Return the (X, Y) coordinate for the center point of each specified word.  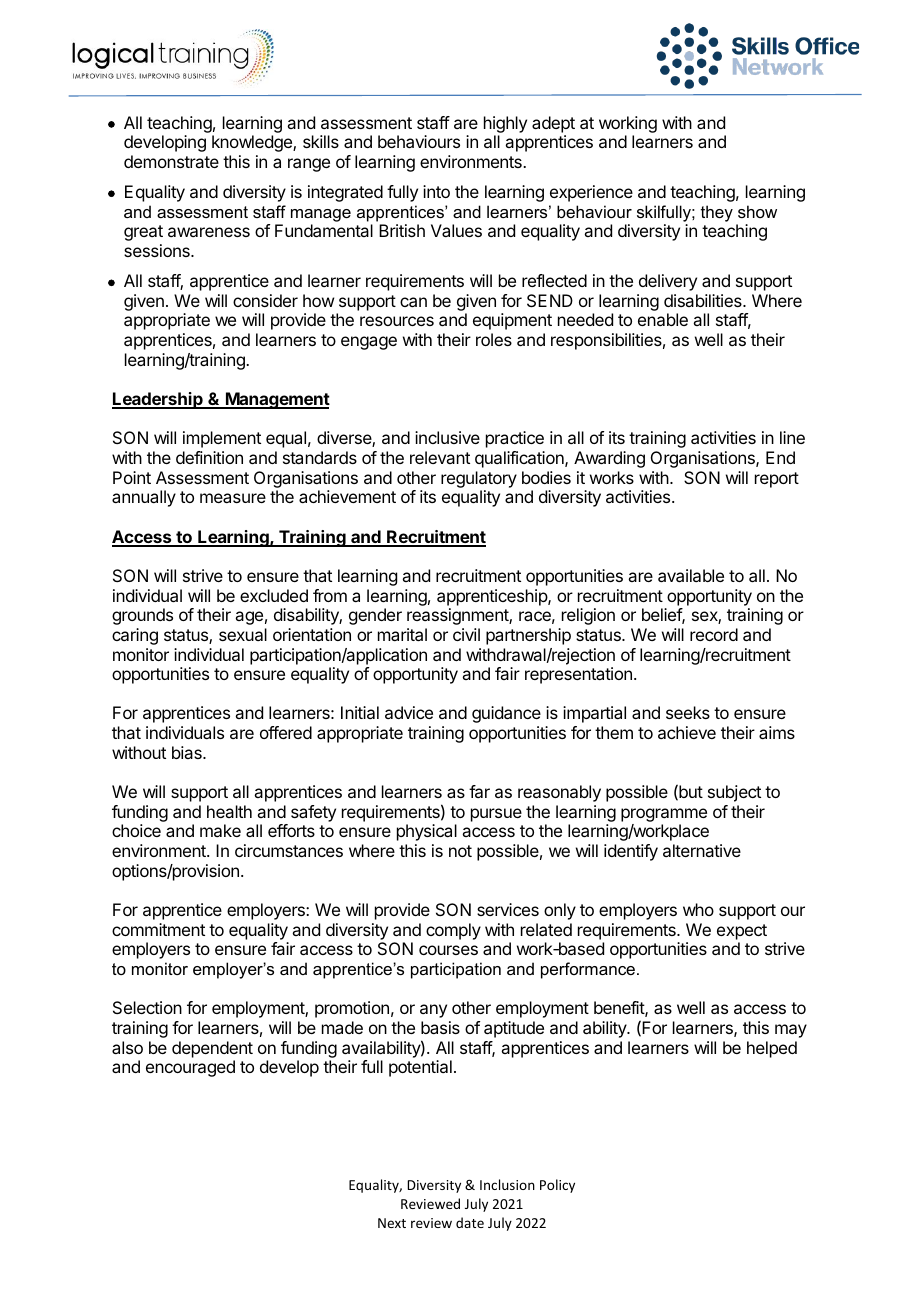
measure (233, 498)
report (777, 480)
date (470, 1222)
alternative (702, 850)
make (220, 830)
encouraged (190, 1068)
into (436, 191)
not (460, 851)
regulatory (479, 479)
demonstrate (171, 161)
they (717, 213)
